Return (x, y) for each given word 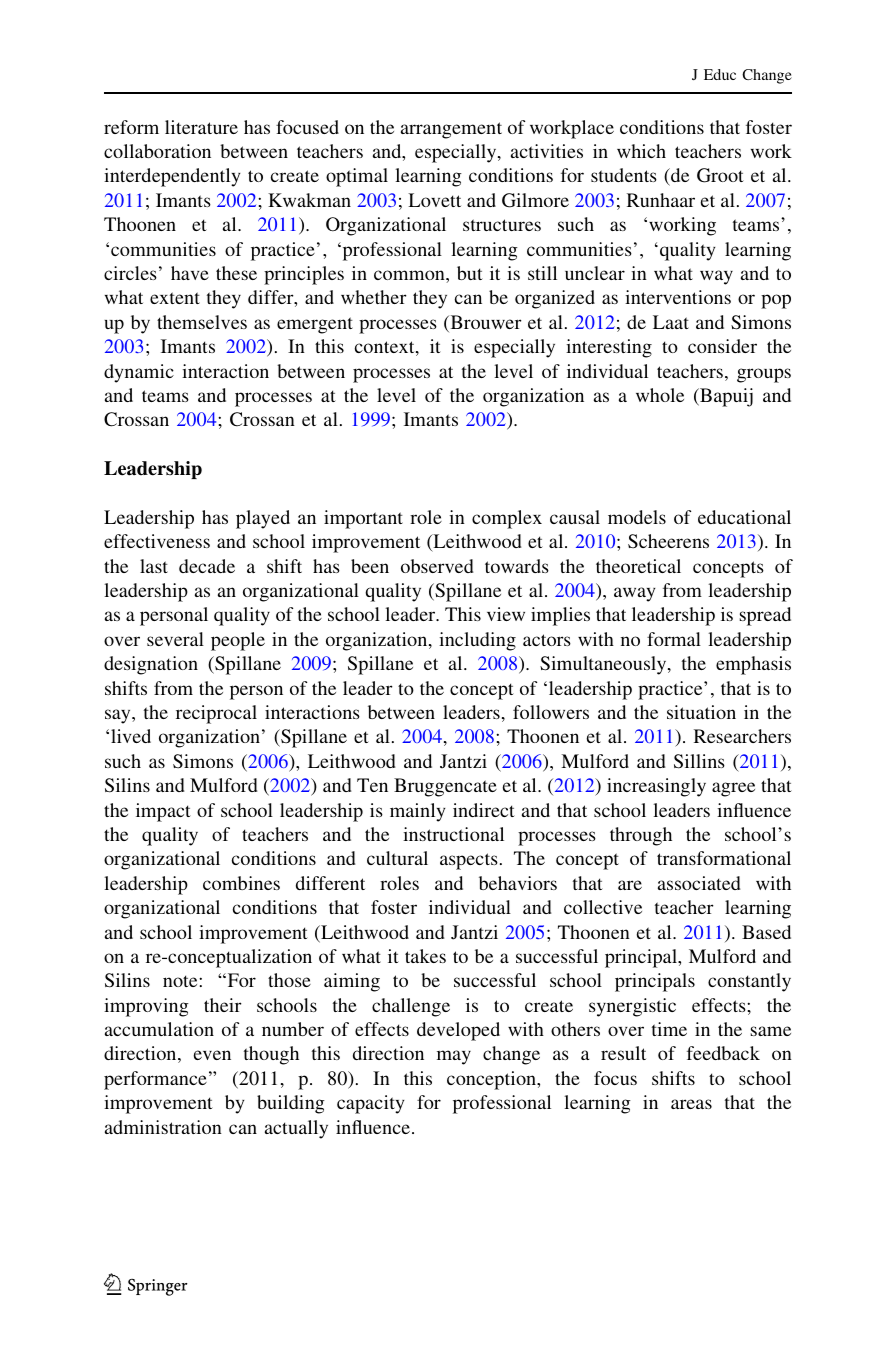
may (454, 1057)
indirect (484, 810)
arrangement (451, 130)
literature (201, 127)
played (263, 519)
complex (507, 519)
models (637, 517)
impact (163, 812)
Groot (720, 175)
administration (163, 1127)
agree (733, 789)
